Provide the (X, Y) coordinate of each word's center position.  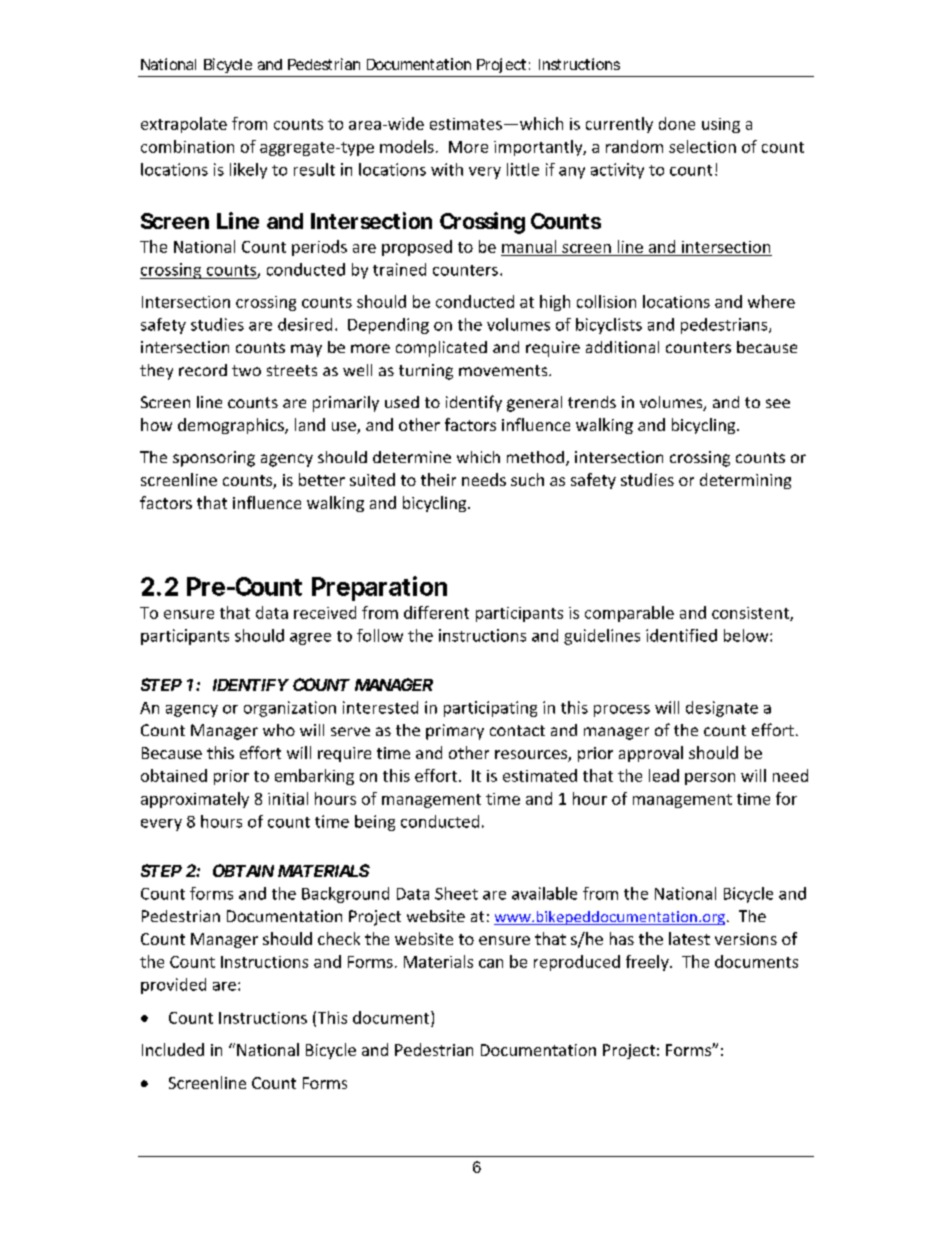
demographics (232, 426)
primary (455, 732)
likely (248, 171)
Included (173, 1049)
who (279, 730)
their (438, 479)
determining (745, 481)
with (447, 169)
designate (722, 709)
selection (702, 146)
